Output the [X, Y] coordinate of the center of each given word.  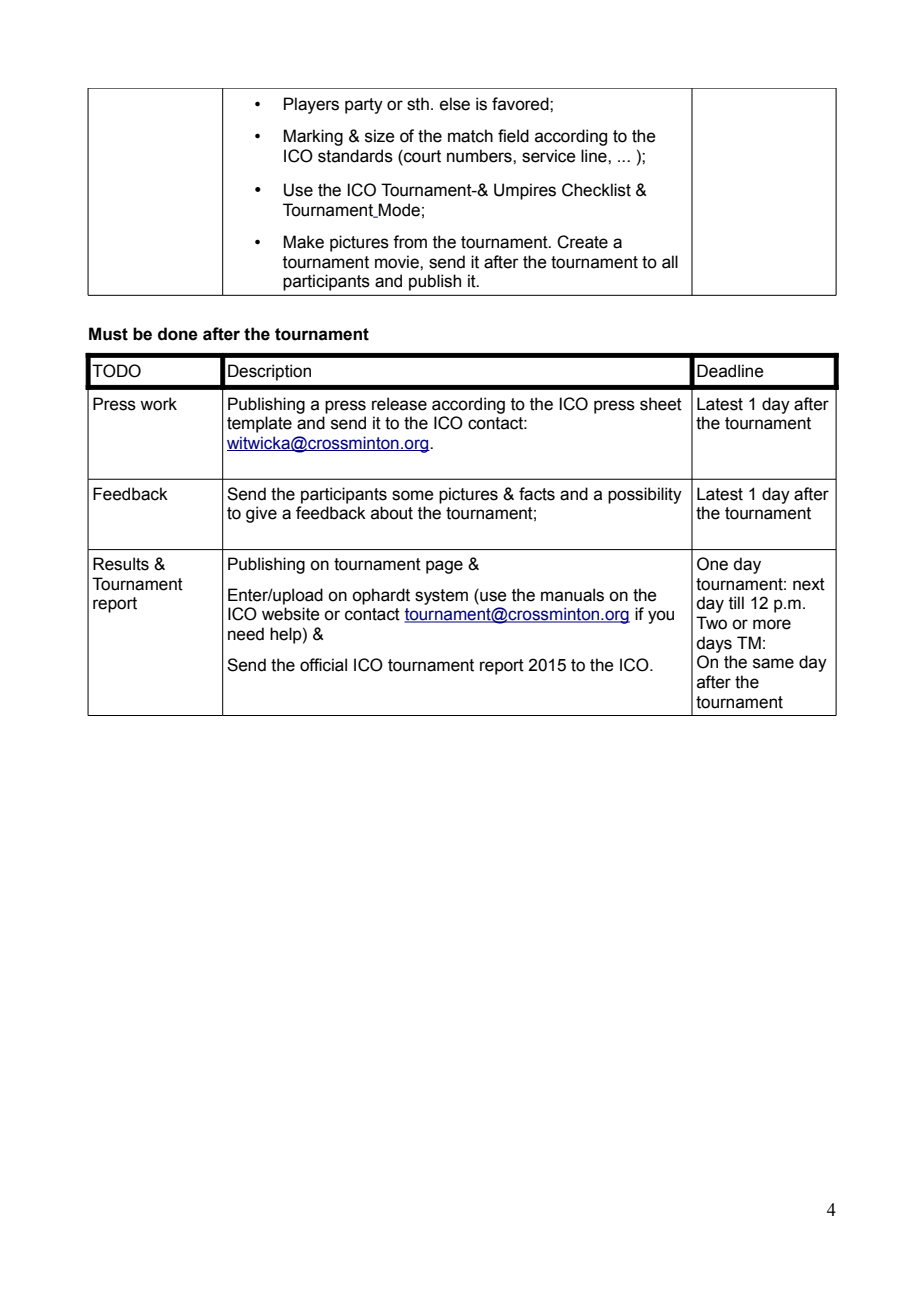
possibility [645, 495]
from [410, 242]
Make [303, 242]
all [670, 262]
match [470, 136]
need [246, 634]
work [158, 404]
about [392, 513]
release [399, 404]
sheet [661, 404]
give [261, 514]
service [549, 156]
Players [311, 105]
